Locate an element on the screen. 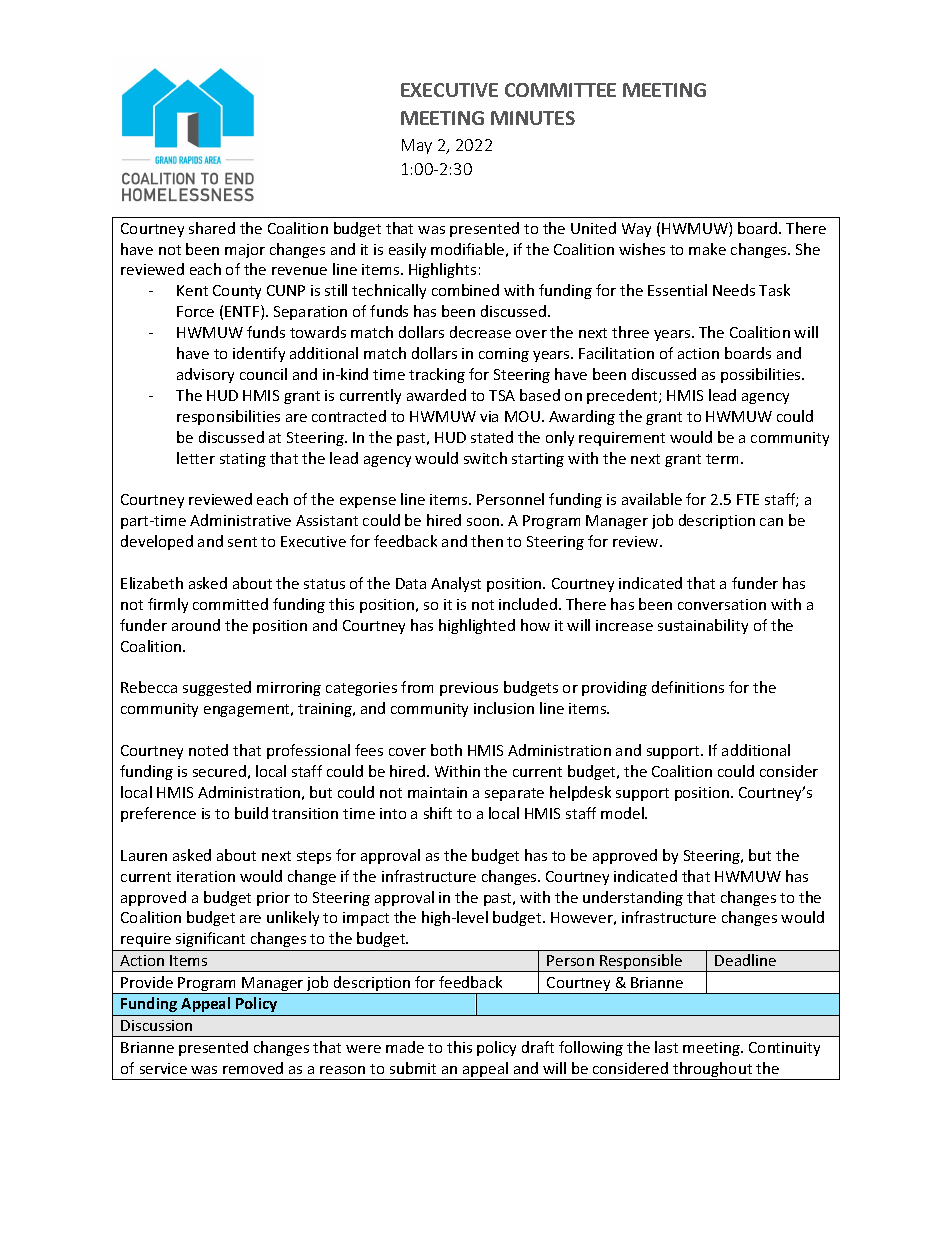 The width and height of the screenshot is (952, 1233). May is located at coordinates (417, 146).
